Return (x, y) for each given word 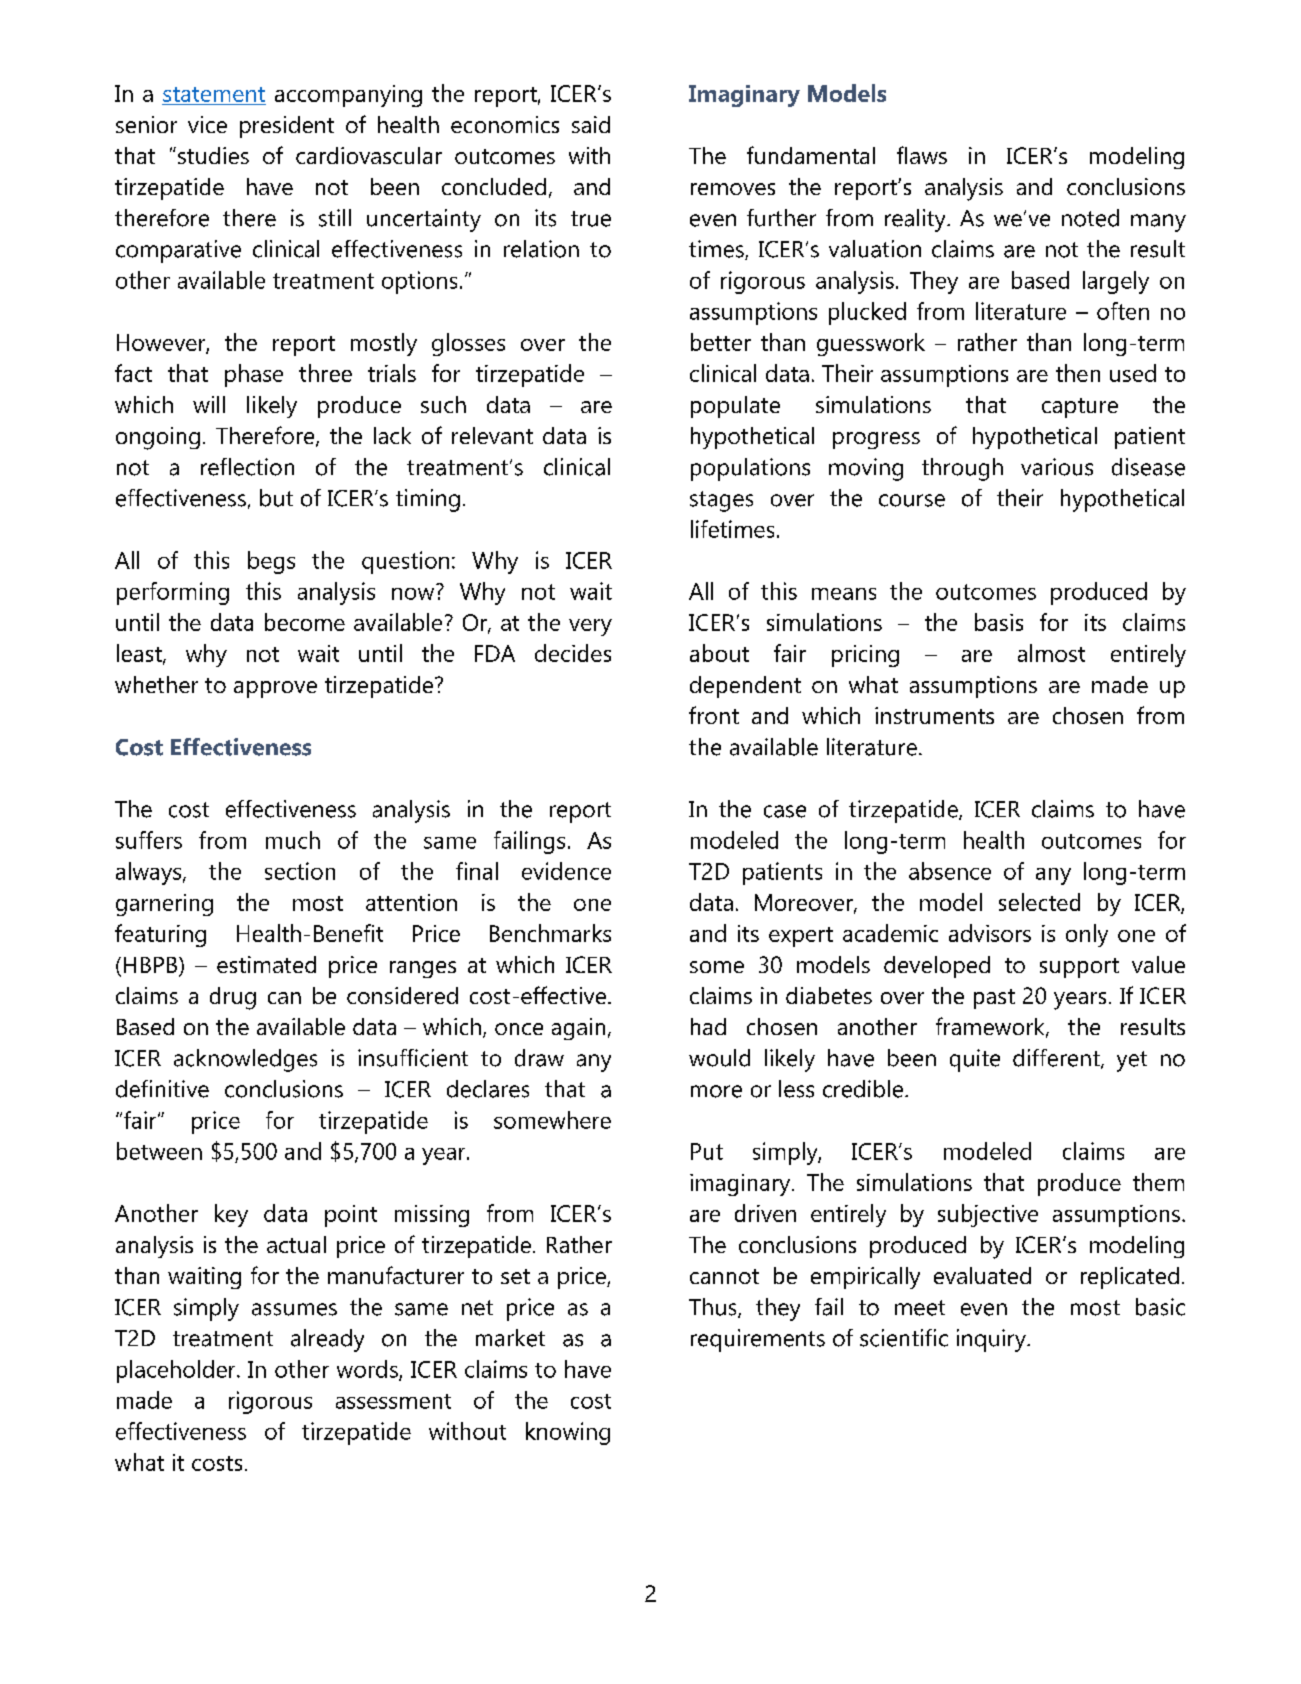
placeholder (177, 1371)
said (591, 124)
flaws (922, 155)
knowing (568, 1433)
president (287, 127)
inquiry (992, 1340)
